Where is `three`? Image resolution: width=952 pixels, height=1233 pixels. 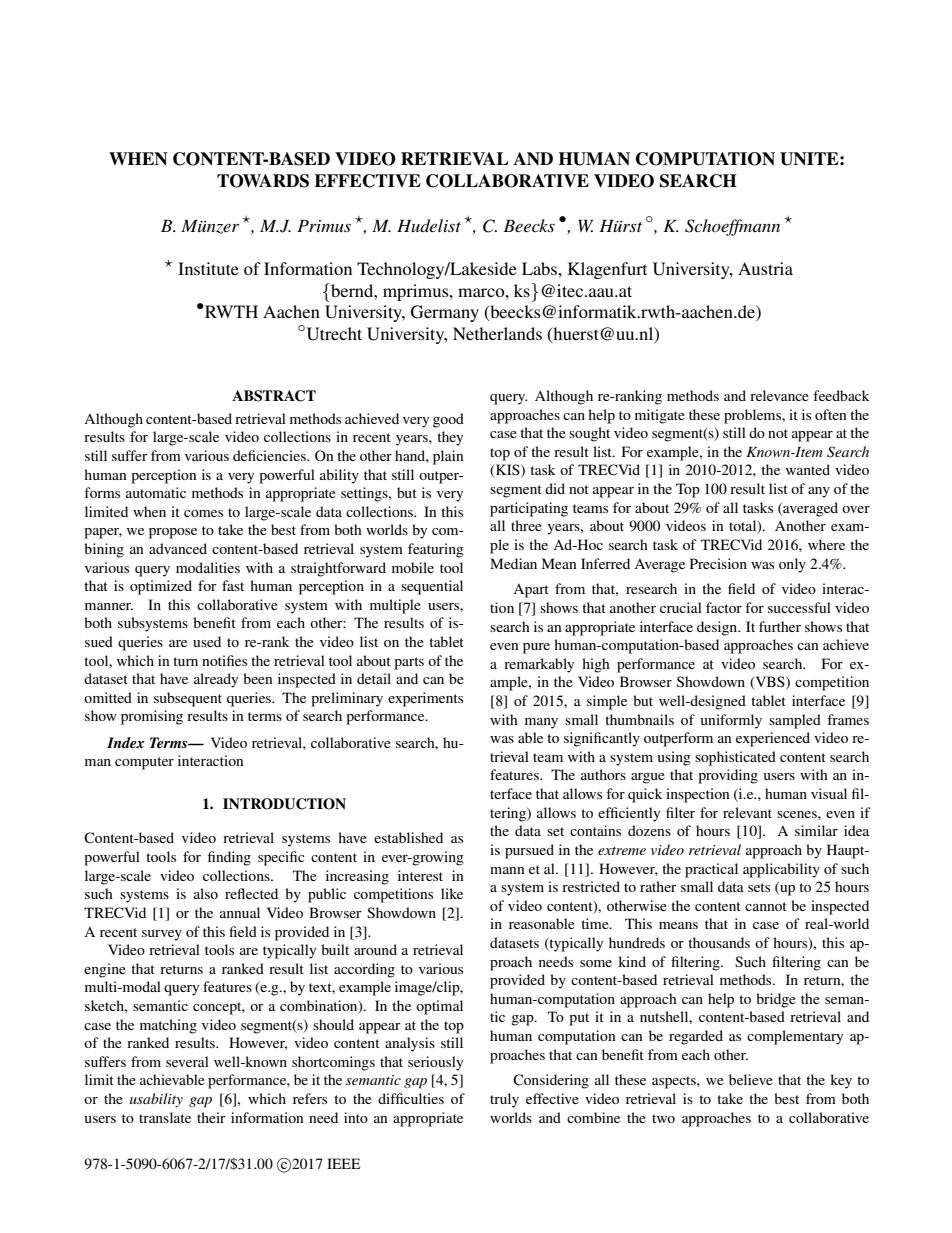 three is located at coordinates (526, 525).
